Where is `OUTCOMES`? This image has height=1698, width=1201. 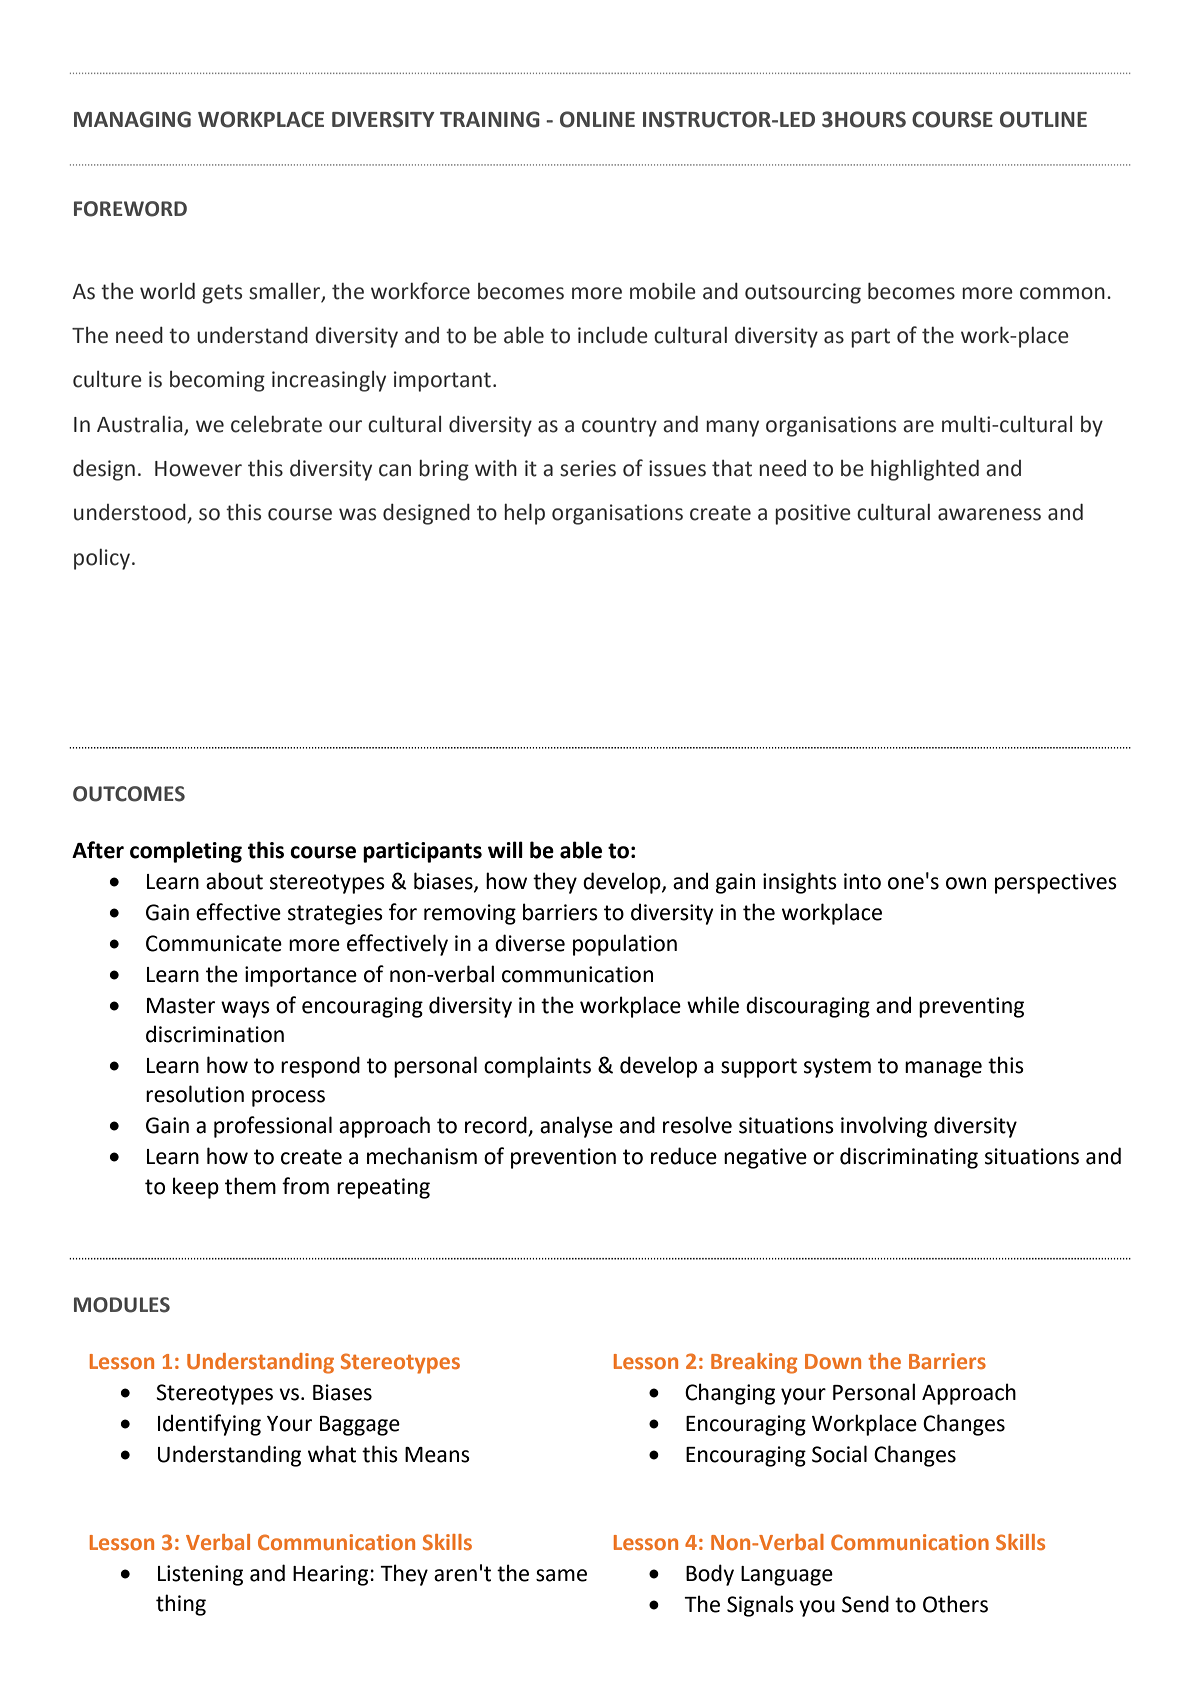
OUTCOMES is located at coordinates (129, 794).
